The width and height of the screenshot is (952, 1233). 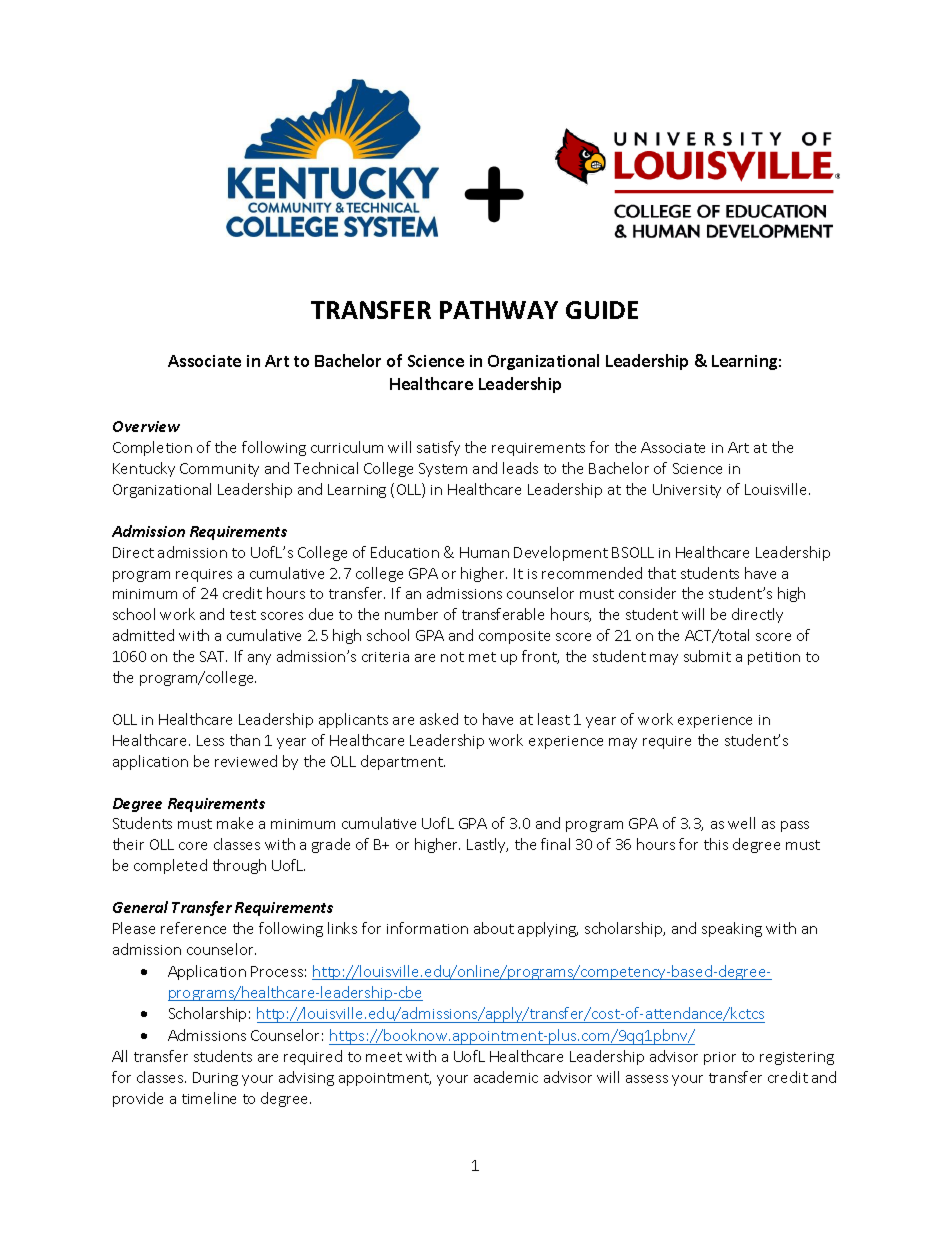 What do you see at coordinates (720, 1058) in the screenshot?
I see `prior` at bounding box center [720, 1058].
